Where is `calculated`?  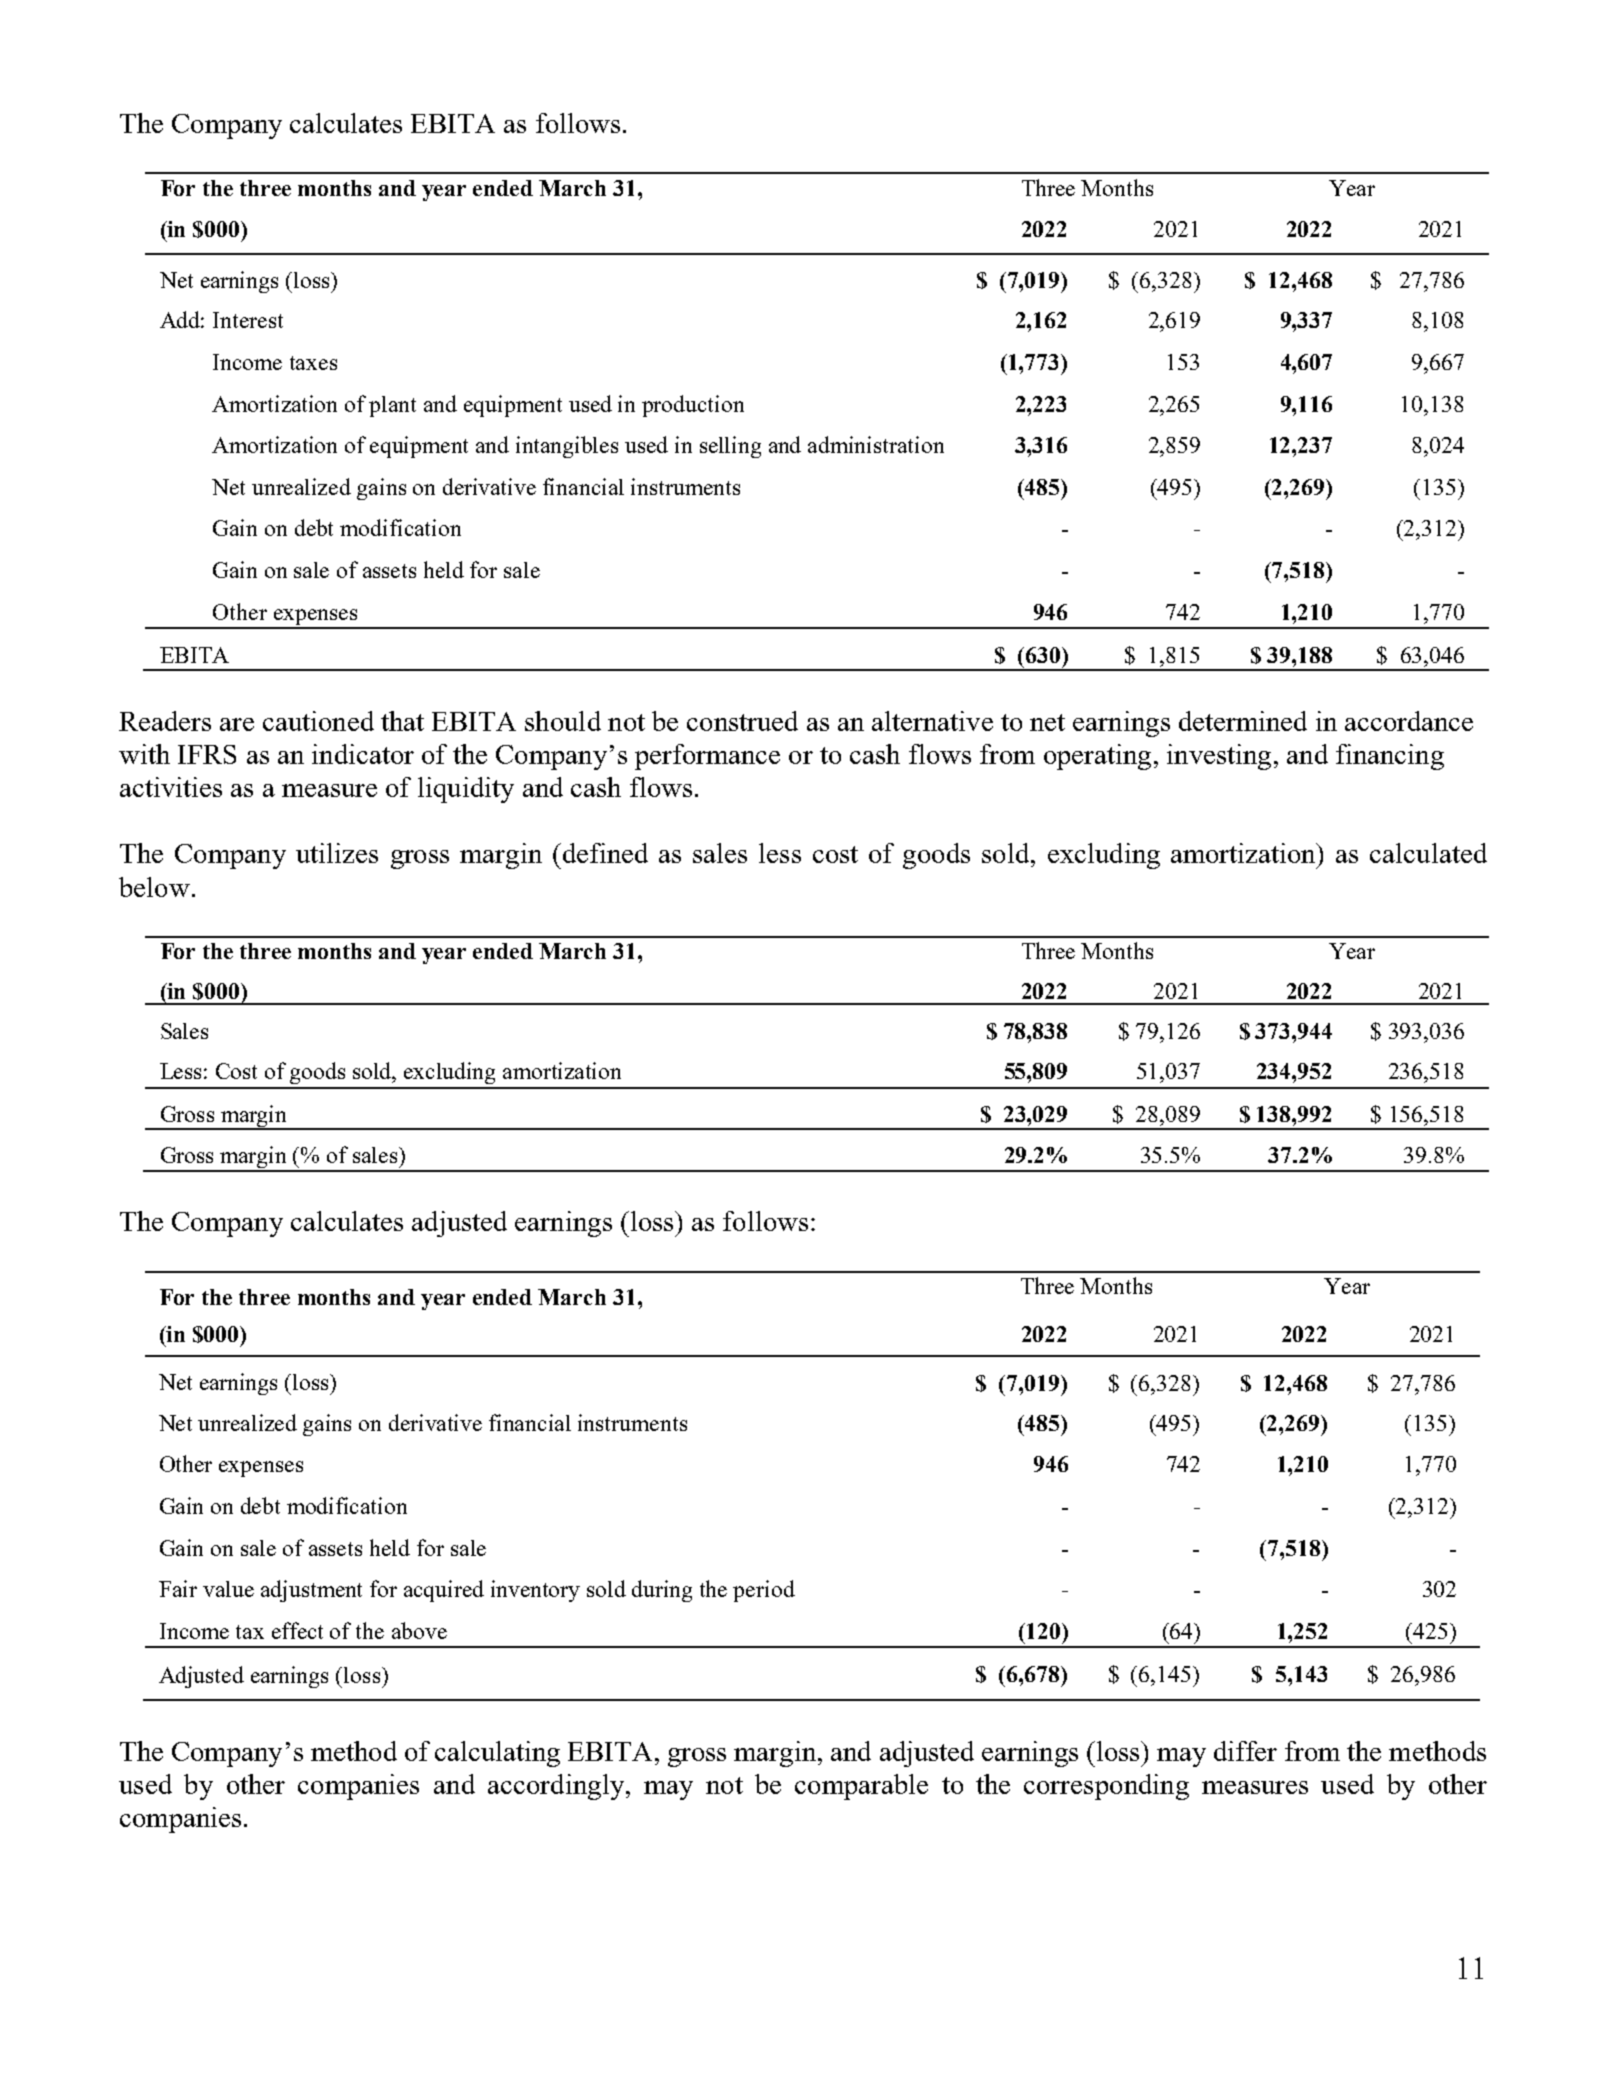
calculated is located at coordinates (1428, 853).
